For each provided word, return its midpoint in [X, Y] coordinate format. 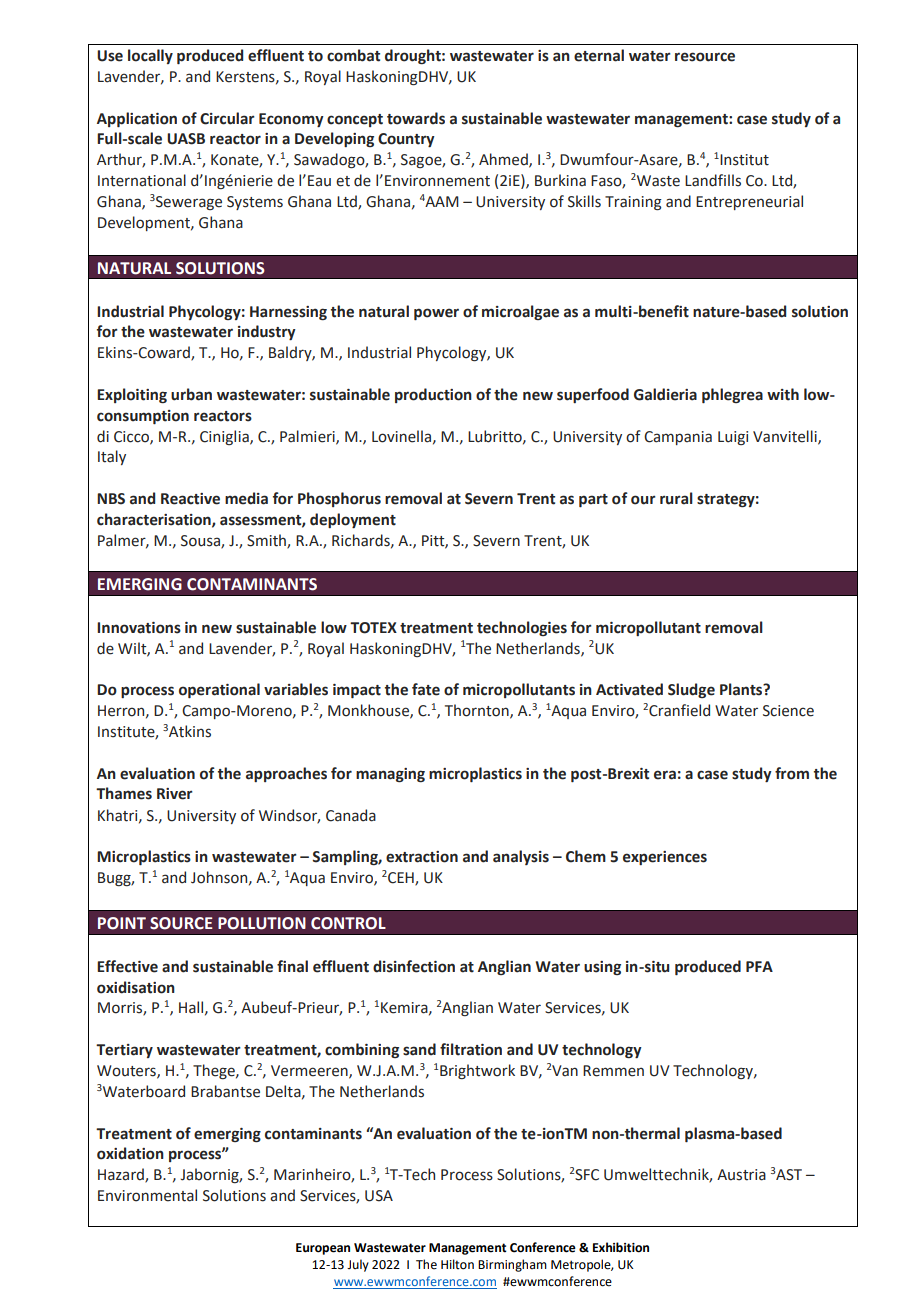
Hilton [457, 1264]
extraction [422, 857]
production [433, 395]
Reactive [190, 499]
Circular [227, 118]
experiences [665, 858]
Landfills [713, 180]
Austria [741, 1175]
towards [416, 118]
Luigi [733, 438]
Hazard [122, 1175]
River [175, 794]
